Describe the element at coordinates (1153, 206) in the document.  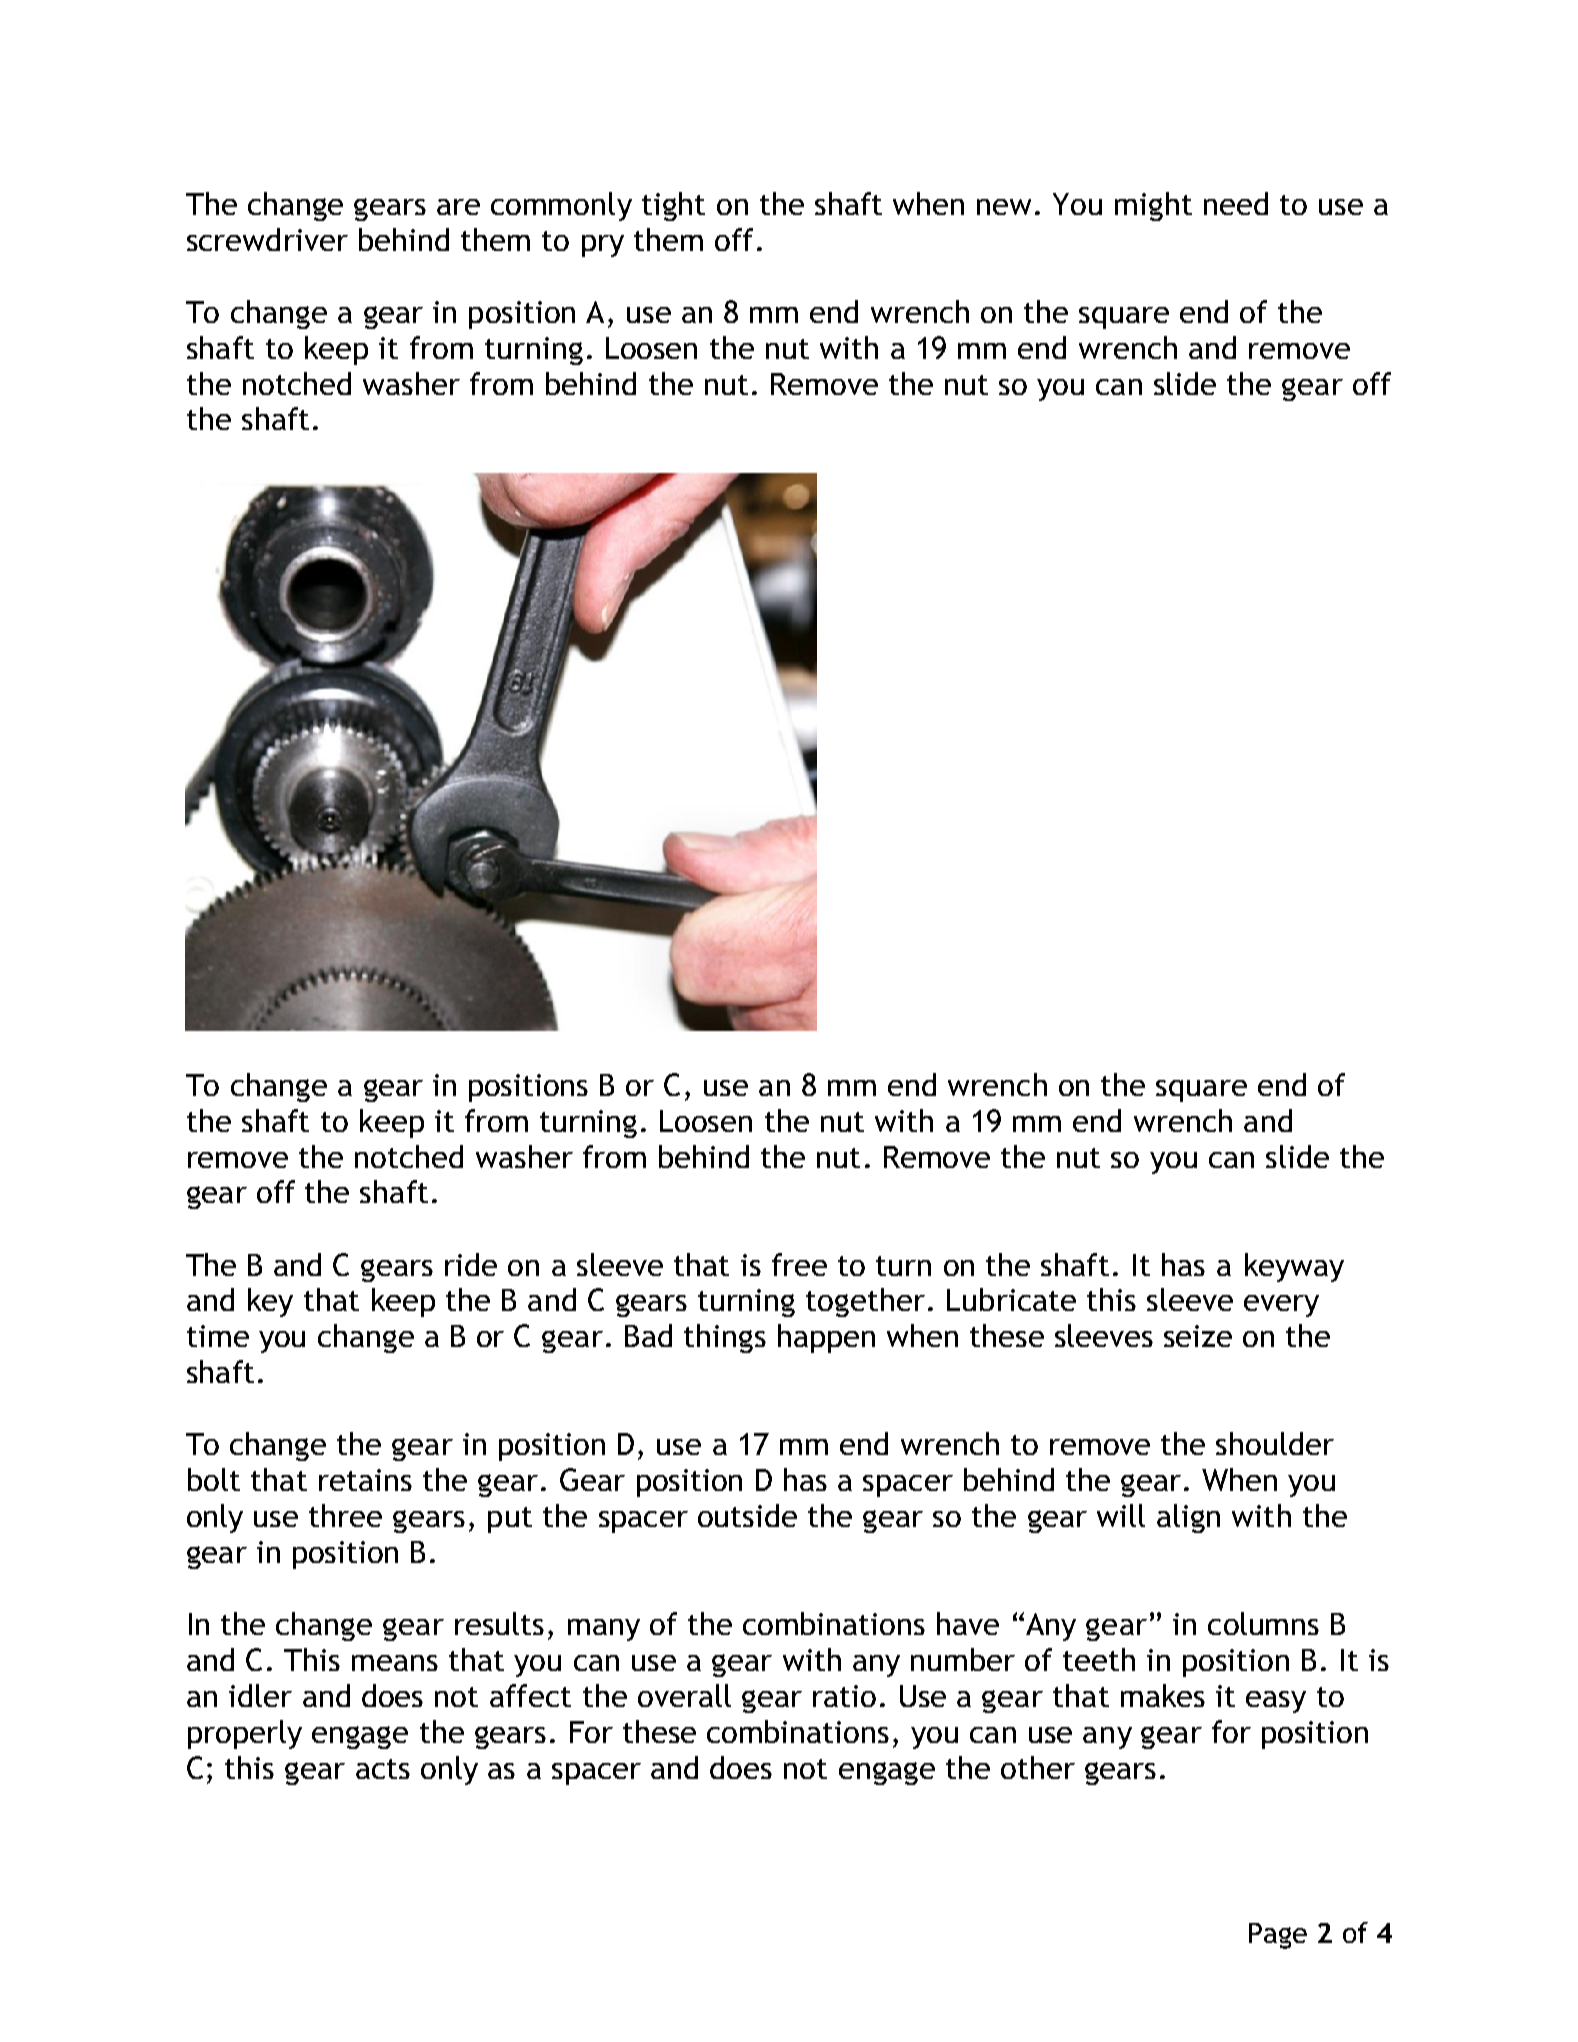
I see `might` at that location.
